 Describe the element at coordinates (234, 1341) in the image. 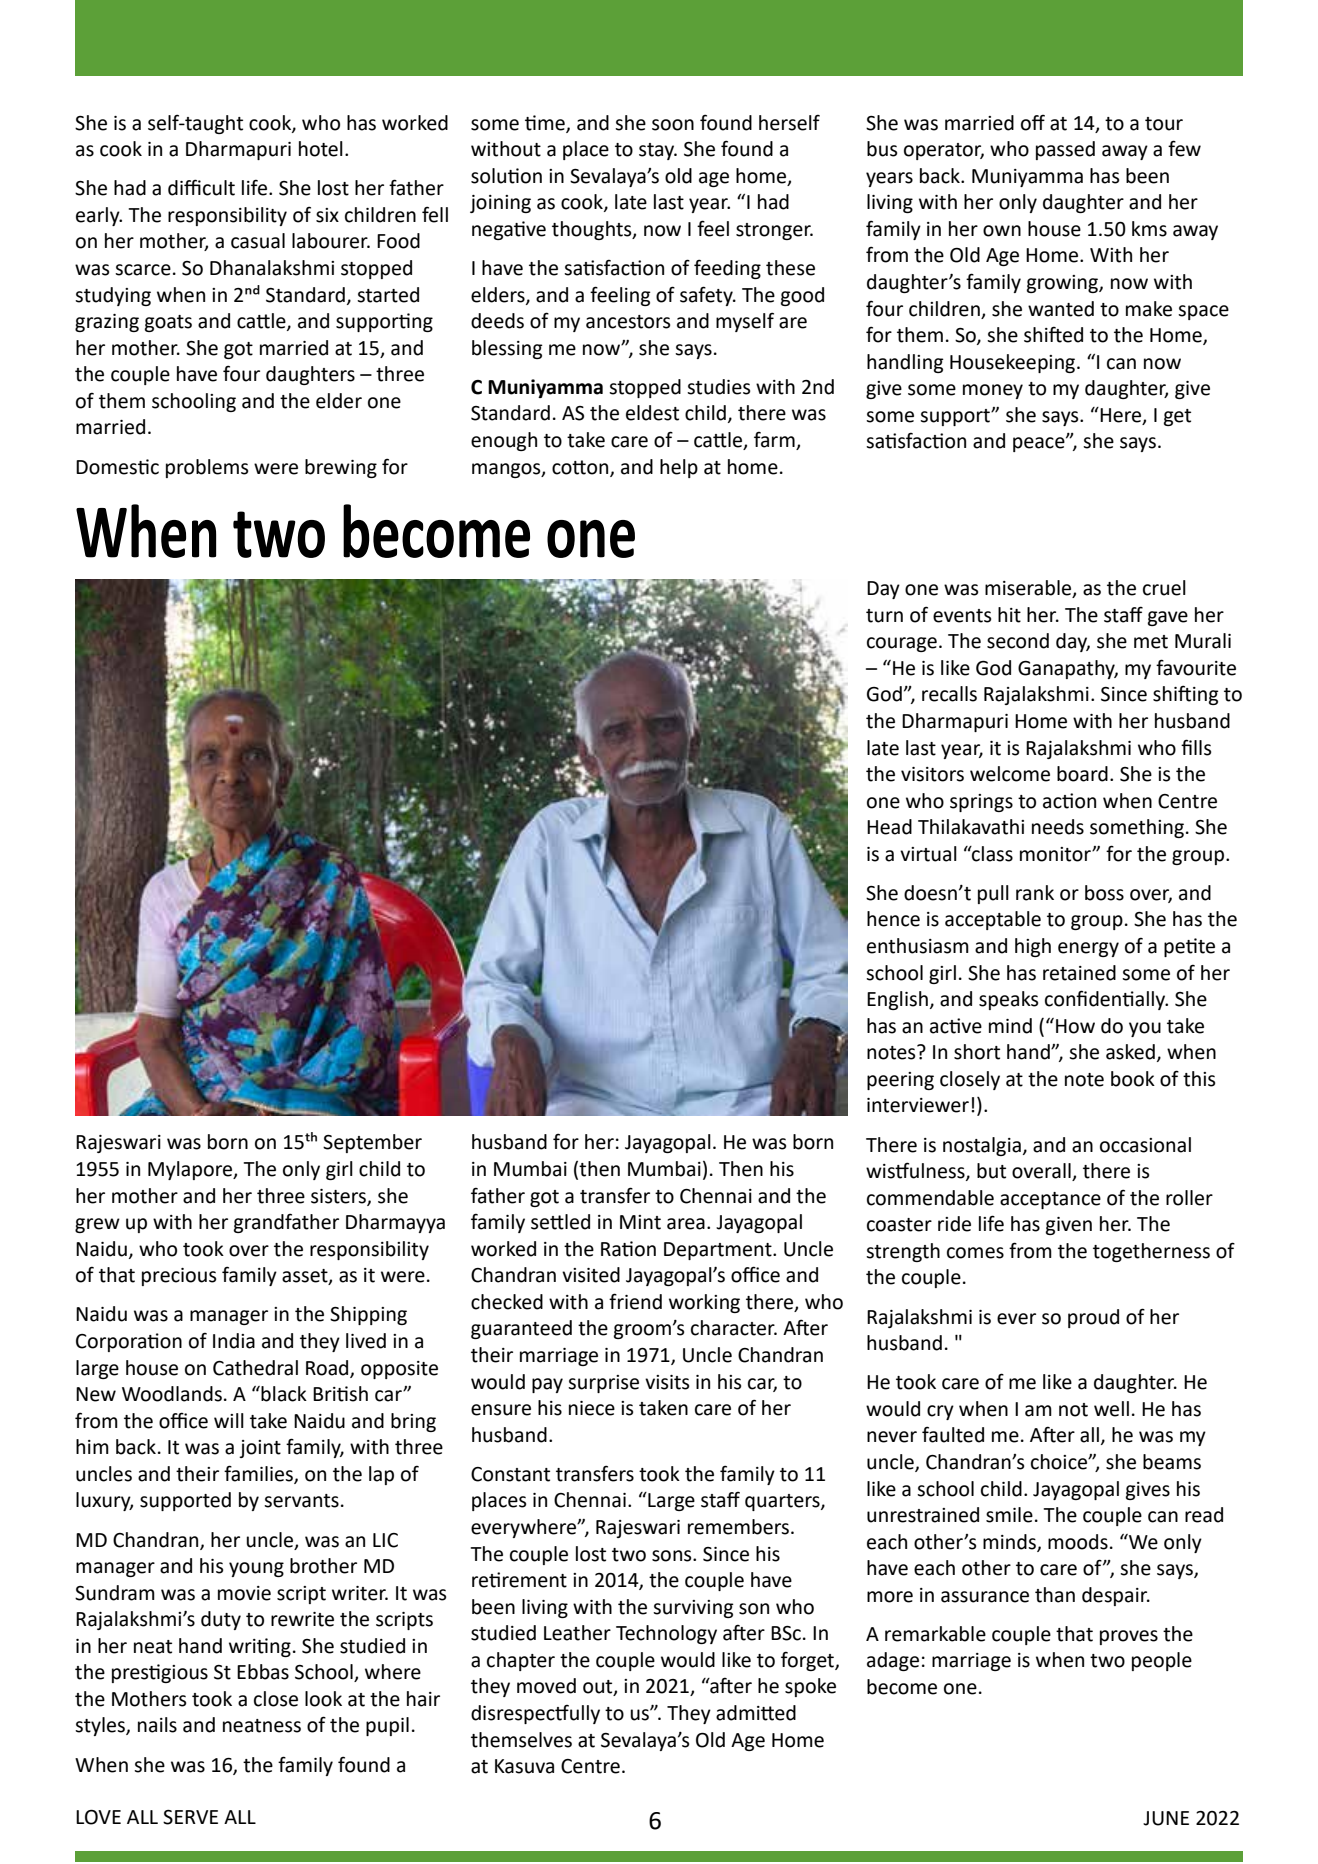

I see `India` at that location.
